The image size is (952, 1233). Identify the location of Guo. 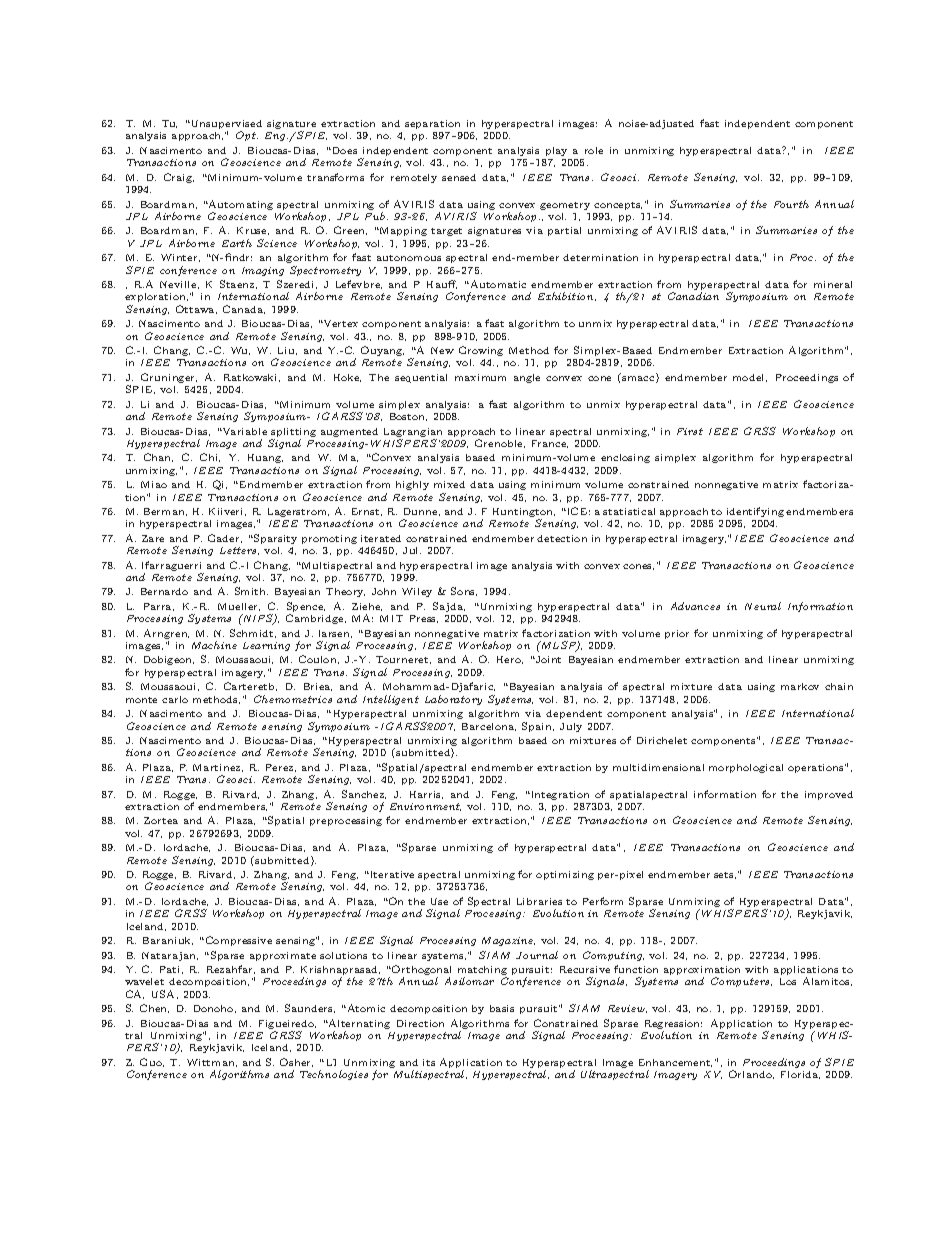
(152, 1062).
